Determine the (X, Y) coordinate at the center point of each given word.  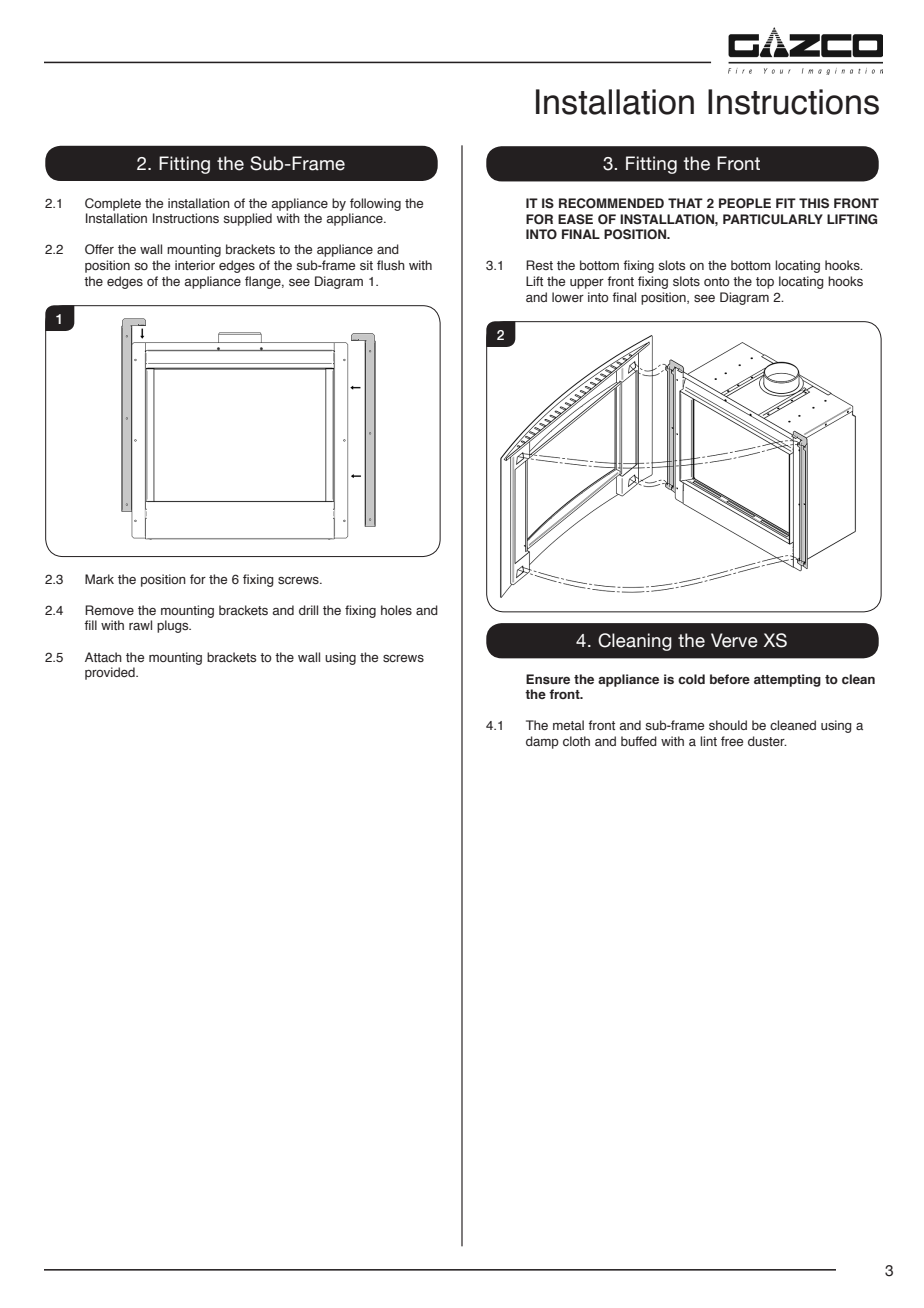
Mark (99, 579)
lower (568, 297)
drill (308, 610)
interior (195, 265)
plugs (174, 626)
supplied (247, 219)
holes (396, 610)
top (765, 283)
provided (111, 673)
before (730, 679)
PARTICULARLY (773, 219)
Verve (734, 640)
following (375, 204)
